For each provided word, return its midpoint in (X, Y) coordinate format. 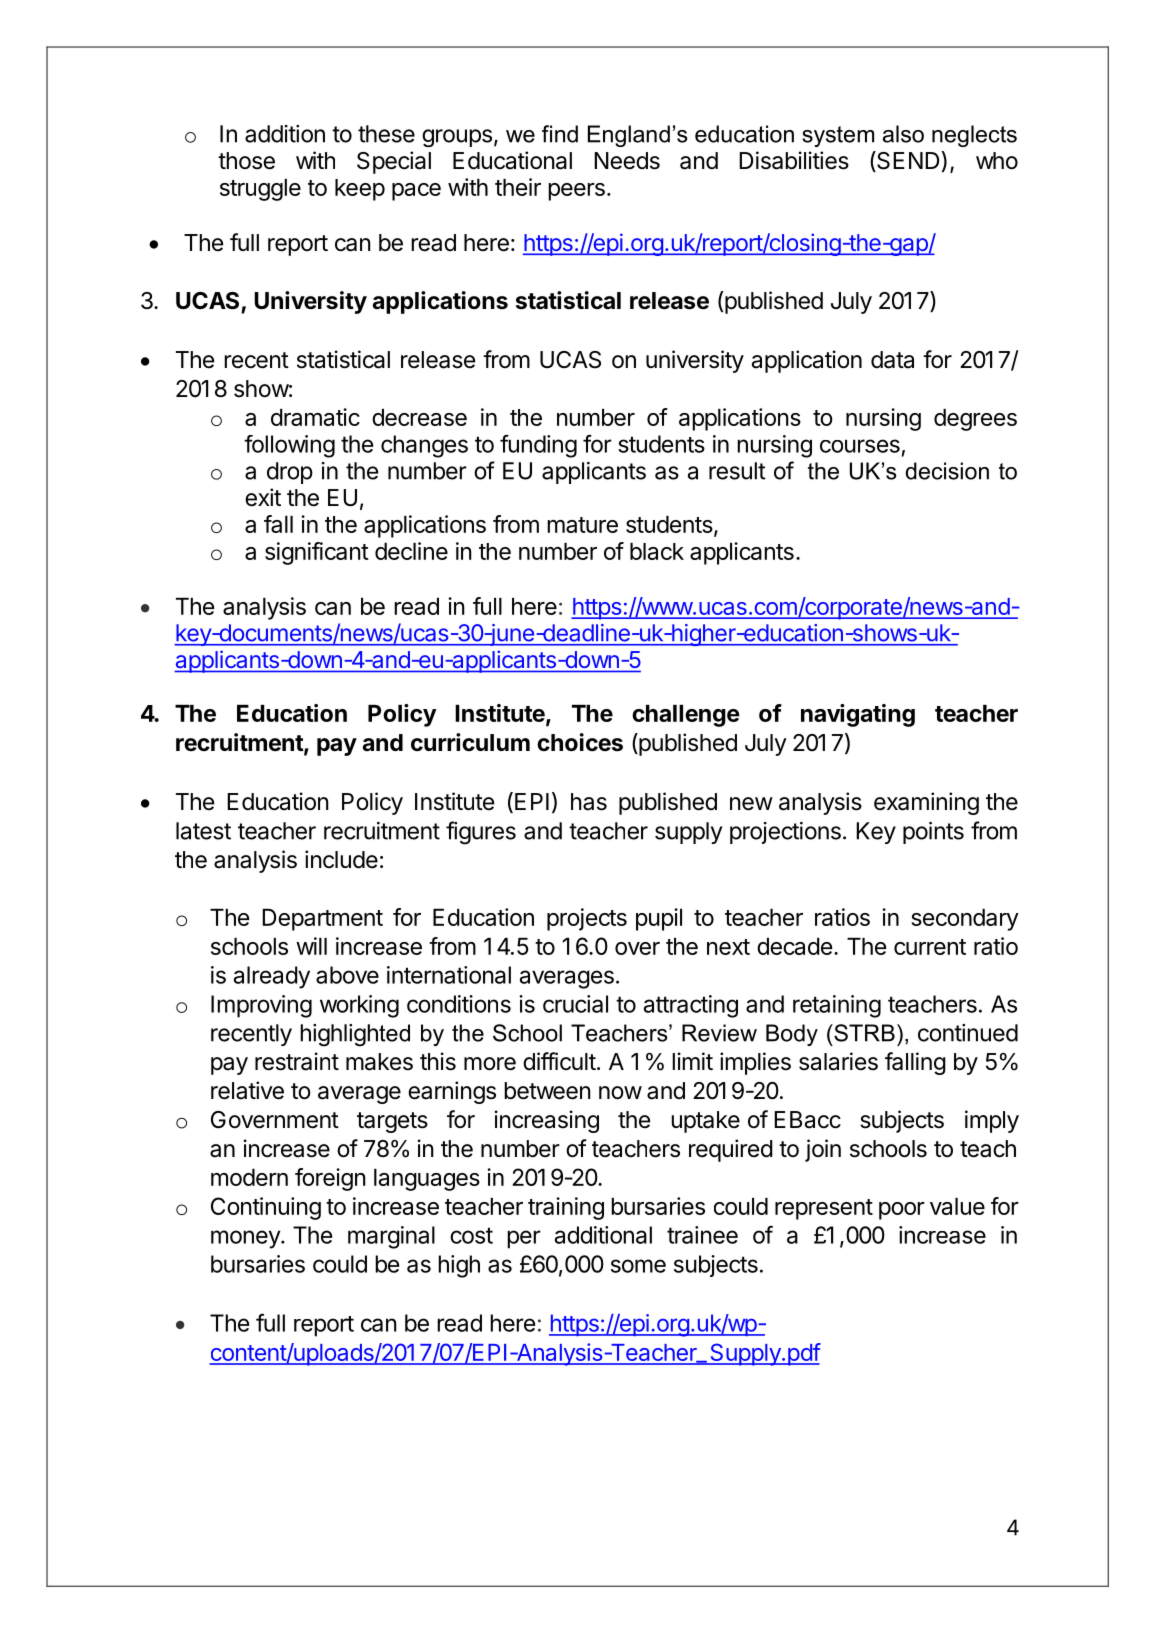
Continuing (266, 1208)
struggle (260, 190)
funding (538, 446)
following (289, 446)
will (311, 946)
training (566, 1208)
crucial (575, 1004)
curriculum (470, 742)
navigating (858, 715)
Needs (627, 161)
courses (860, 446)
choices (580, 742)
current (930, 947)
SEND (908, 161)
